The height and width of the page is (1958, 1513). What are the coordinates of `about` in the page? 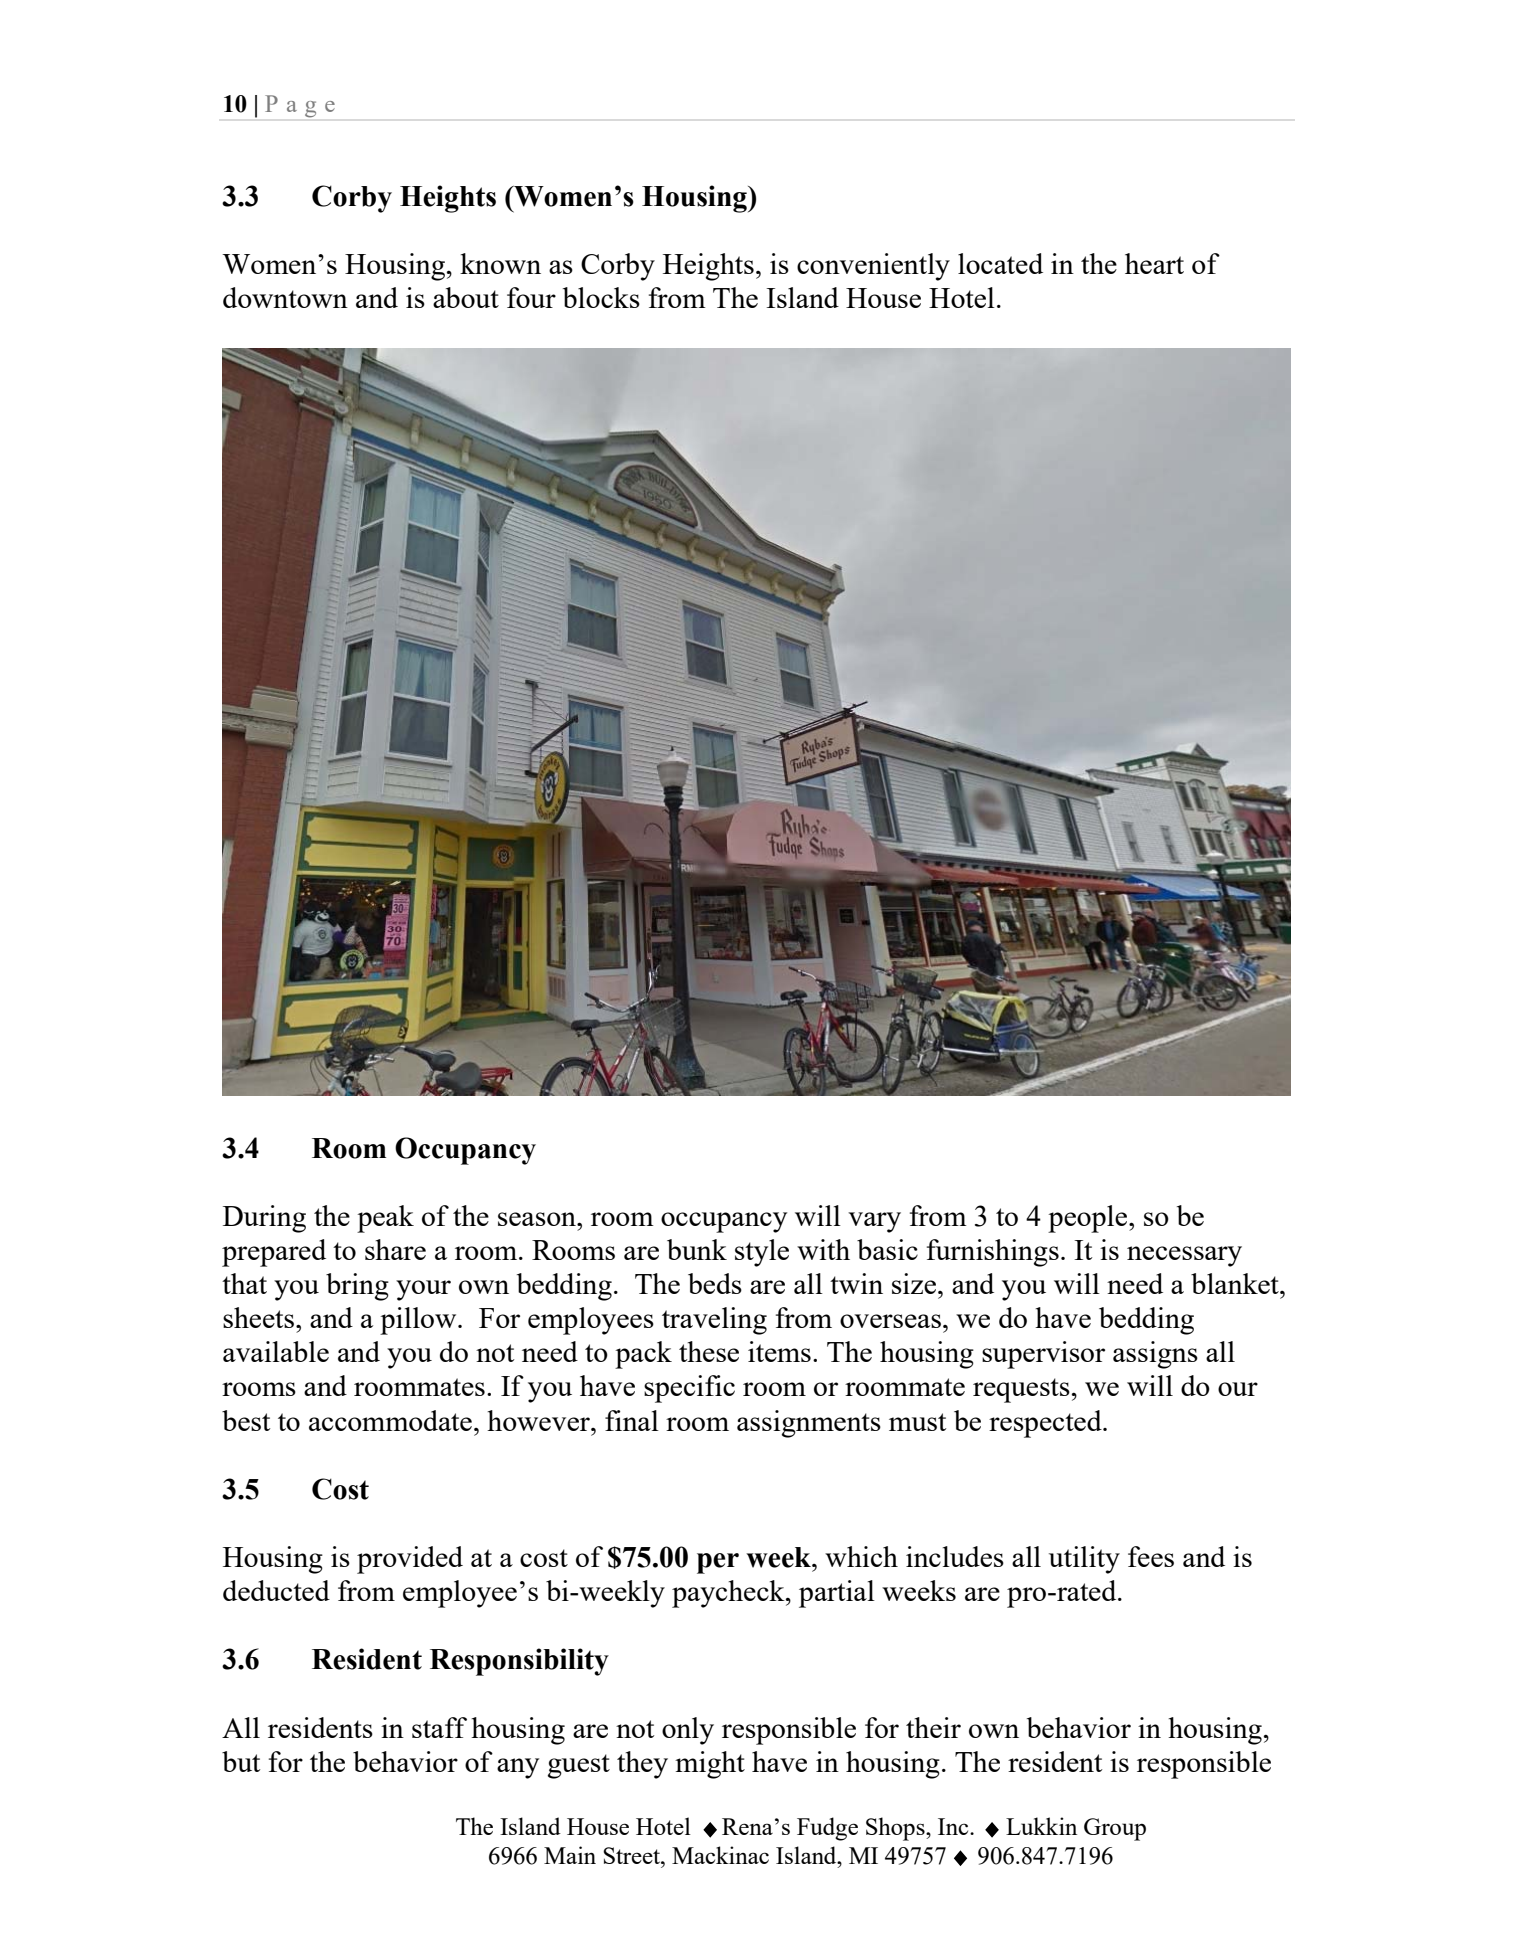 It's located at (466, 297).
